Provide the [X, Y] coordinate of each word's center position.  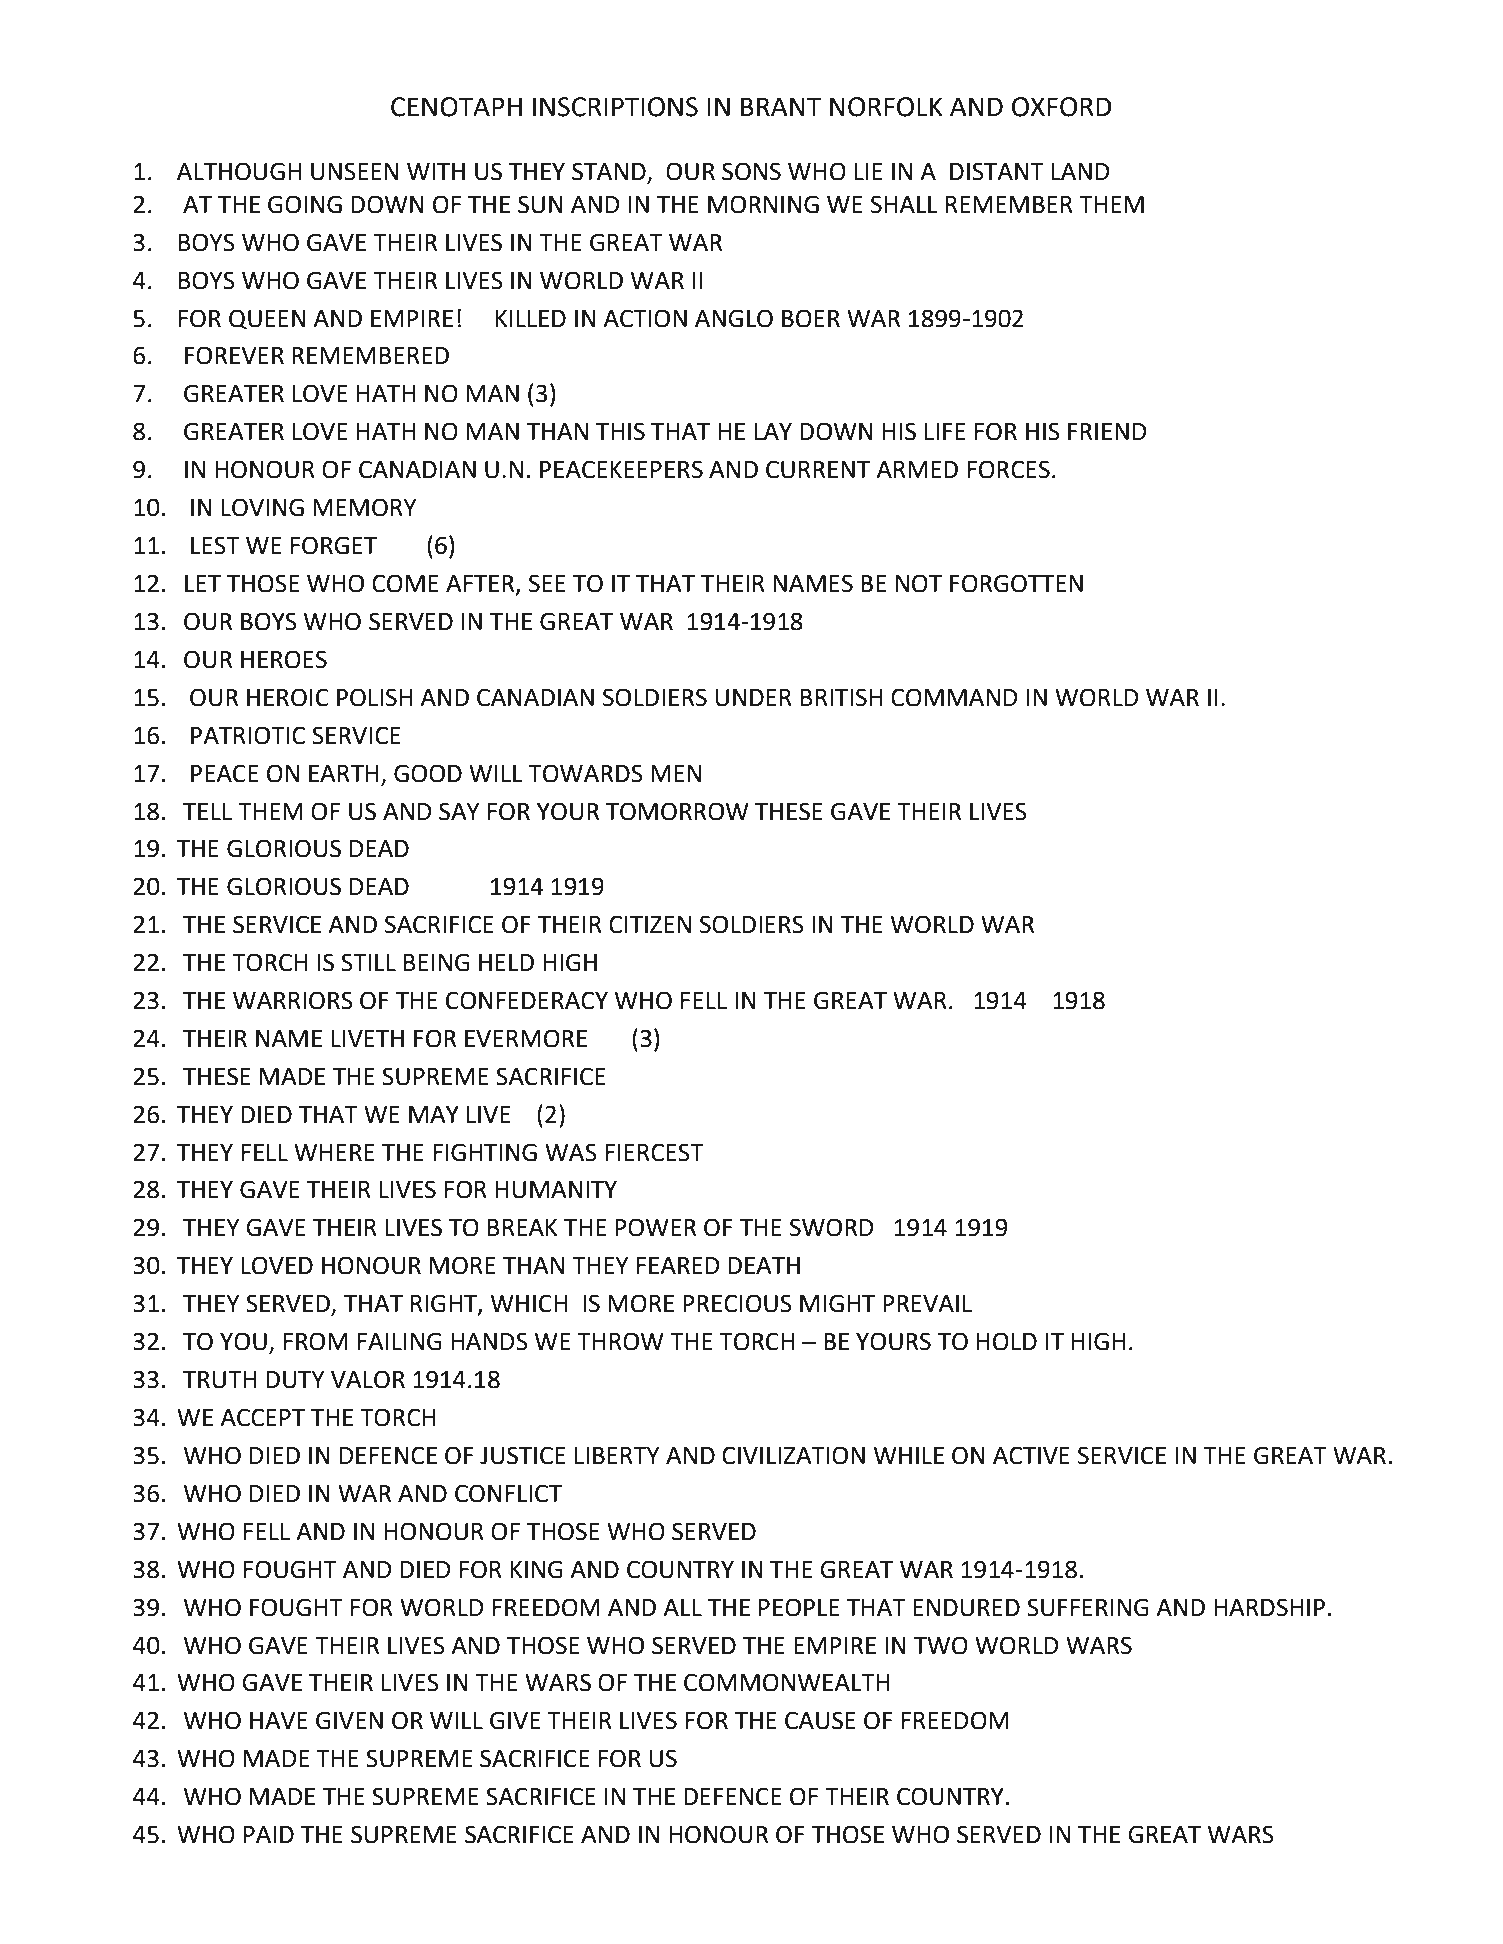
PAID [269, 1834]
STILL [368, 962]
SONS [751, 171]
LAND [1080, 171]
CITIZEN [650, 924]
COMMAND [954, 697]
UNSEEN [354, 171]
